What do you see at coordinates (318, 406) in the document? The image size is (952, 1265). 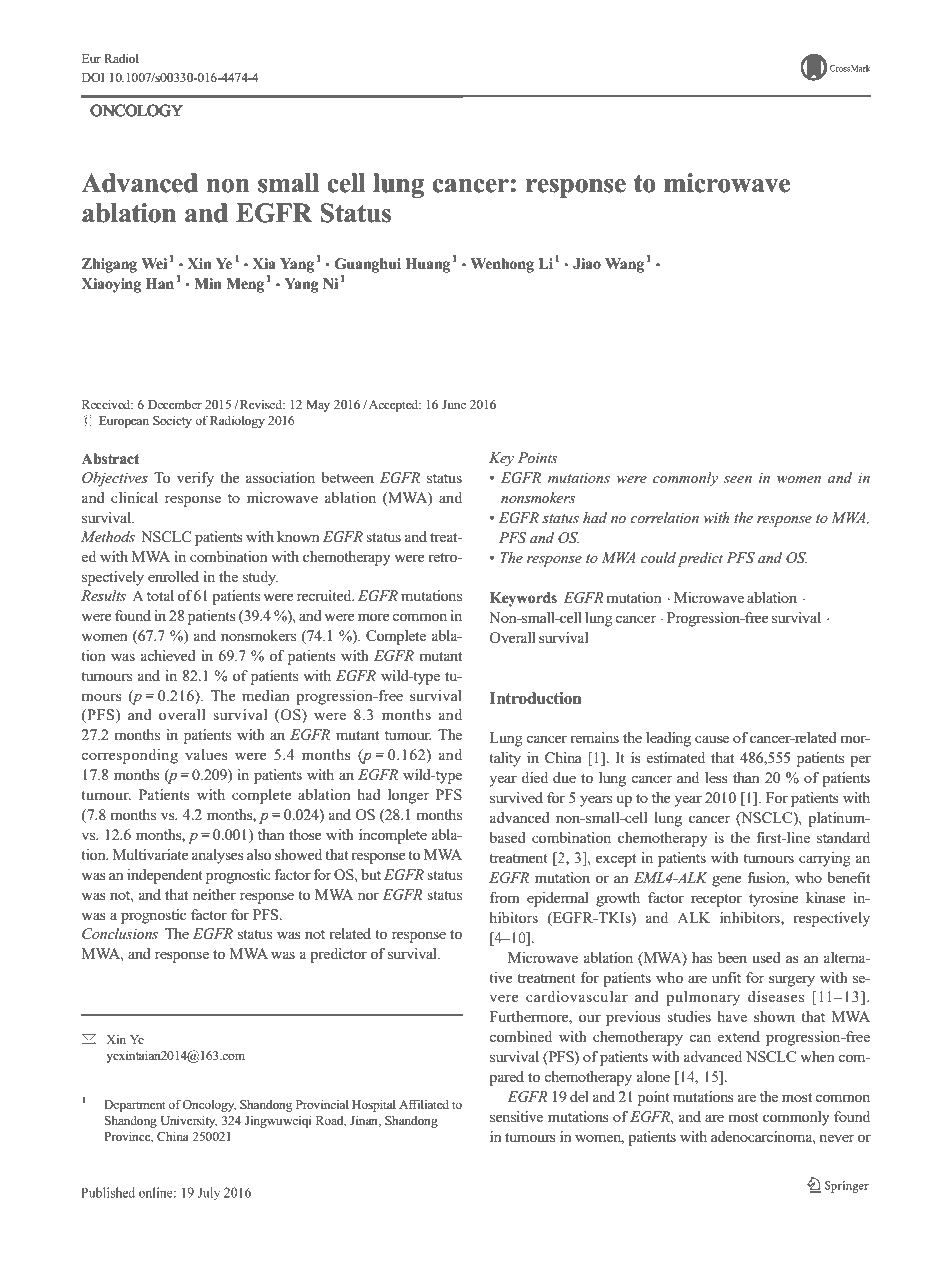 I see `May` at bounding box center [318, 406].
